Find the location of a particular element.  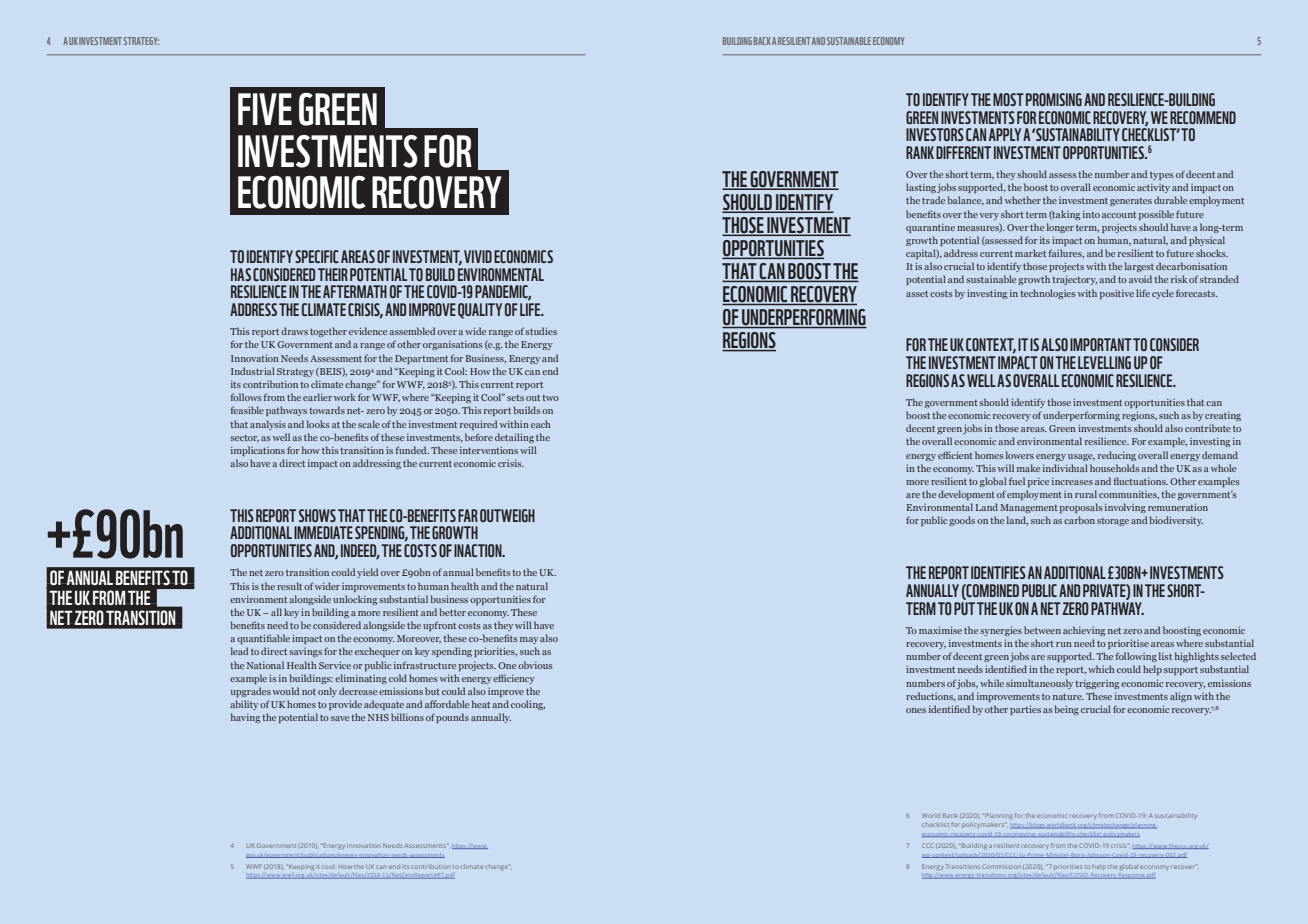

IMMEDIATE is located at coordinates (323, 532).
